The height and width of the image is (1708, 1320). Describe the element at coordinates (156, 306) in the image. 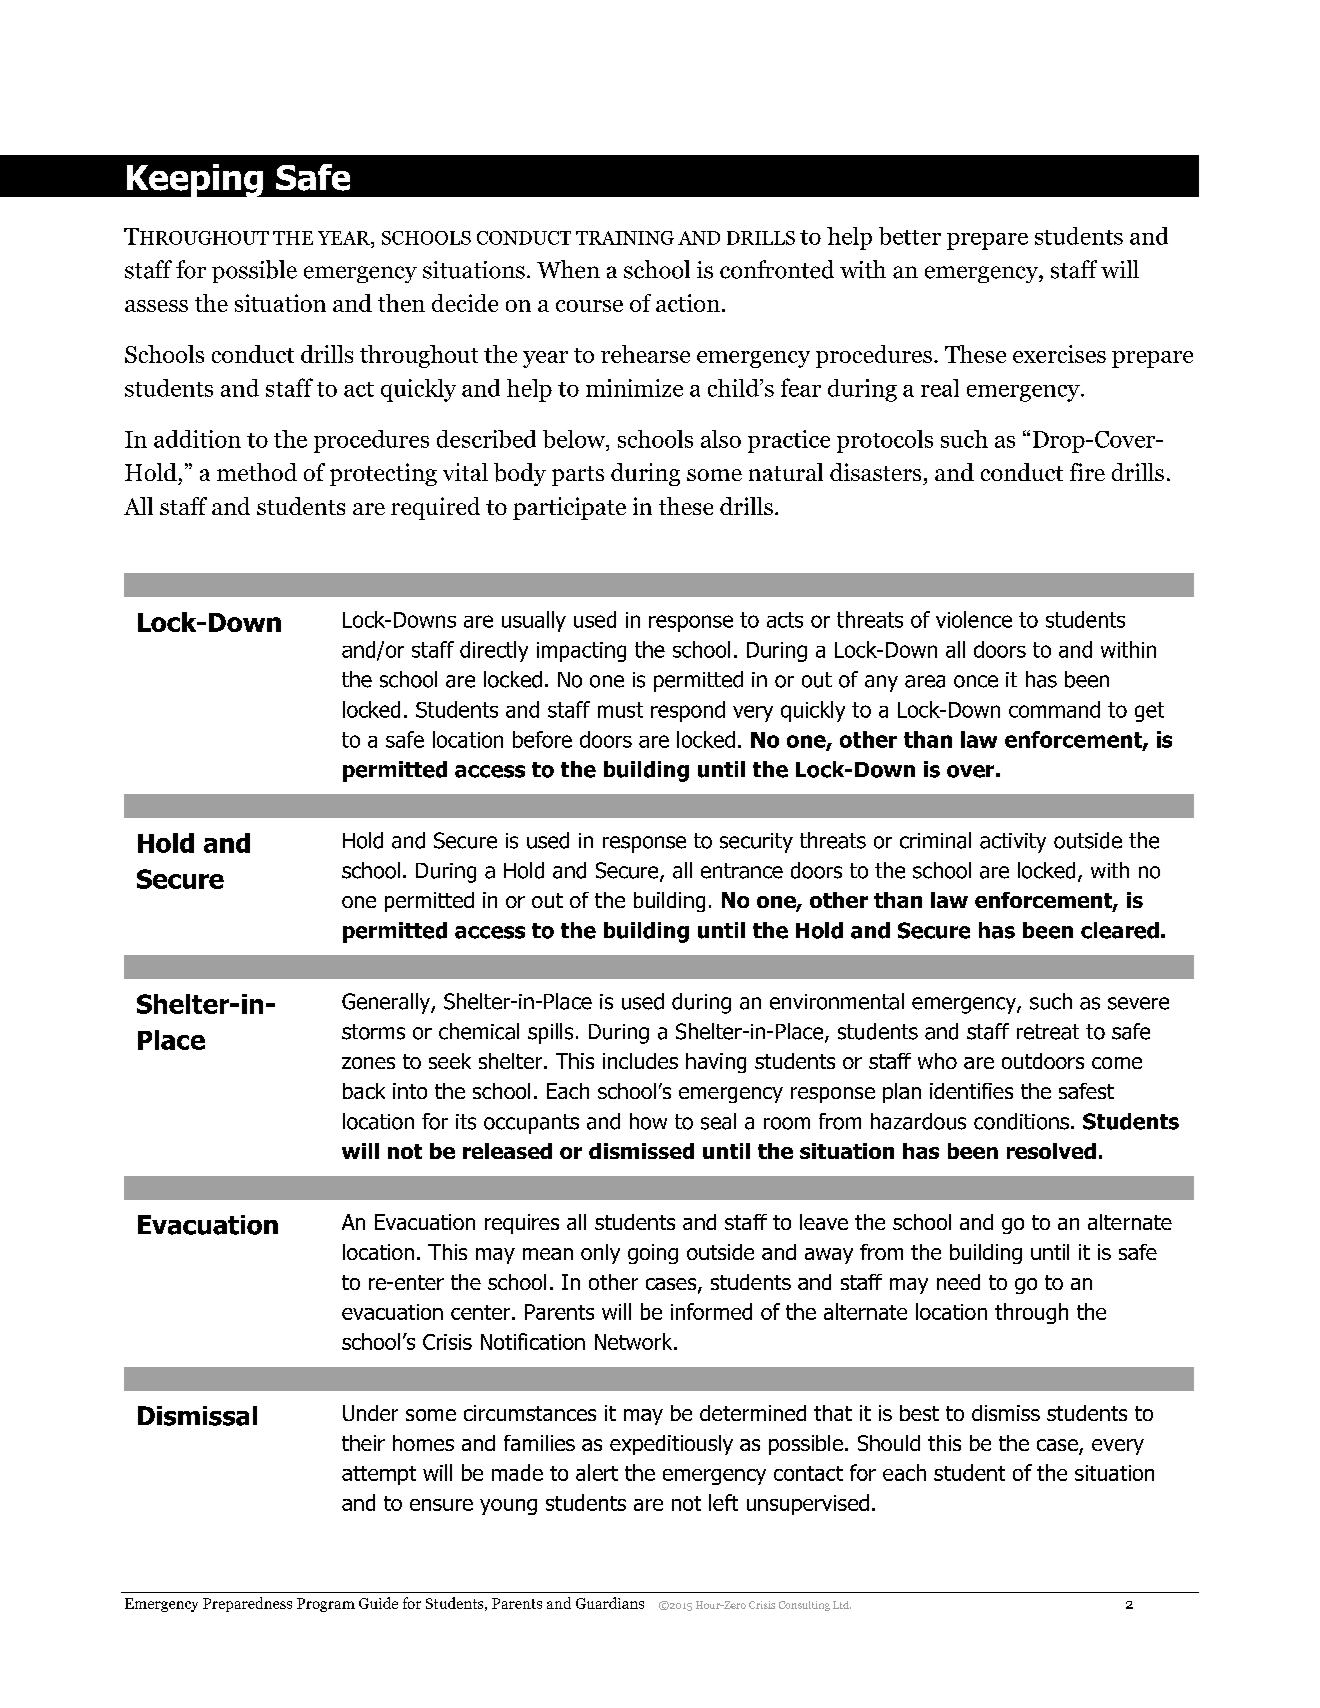

I see `assess` at that location.
